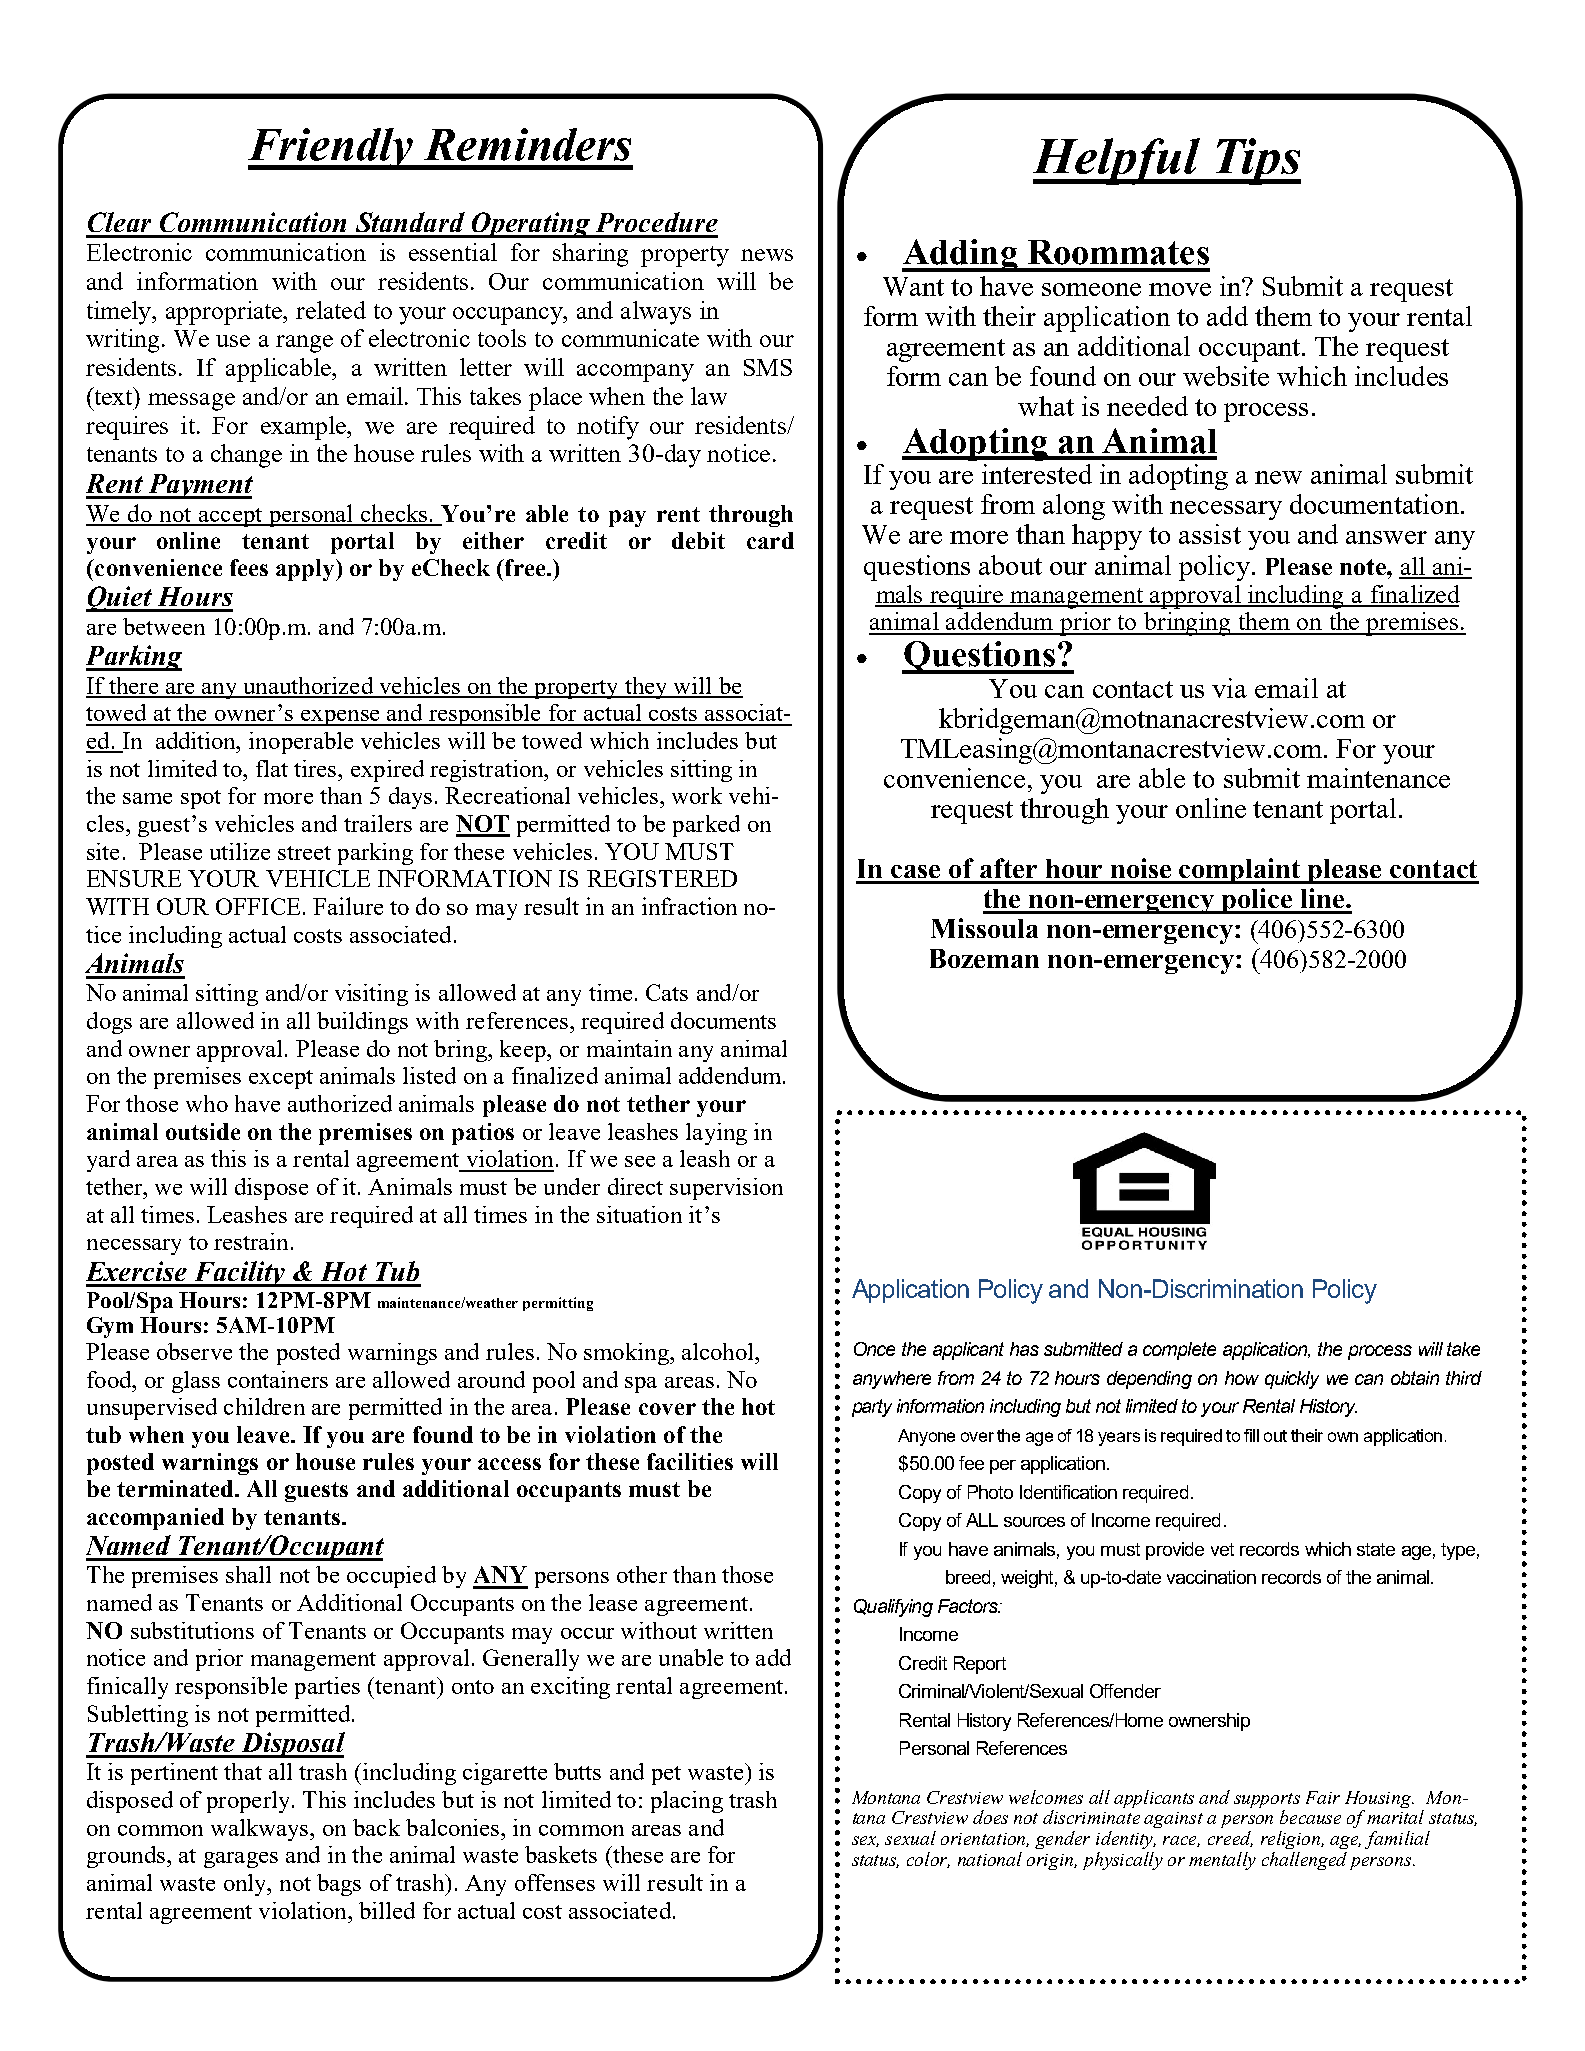  I want to click on garages, so click(241, 1860).
